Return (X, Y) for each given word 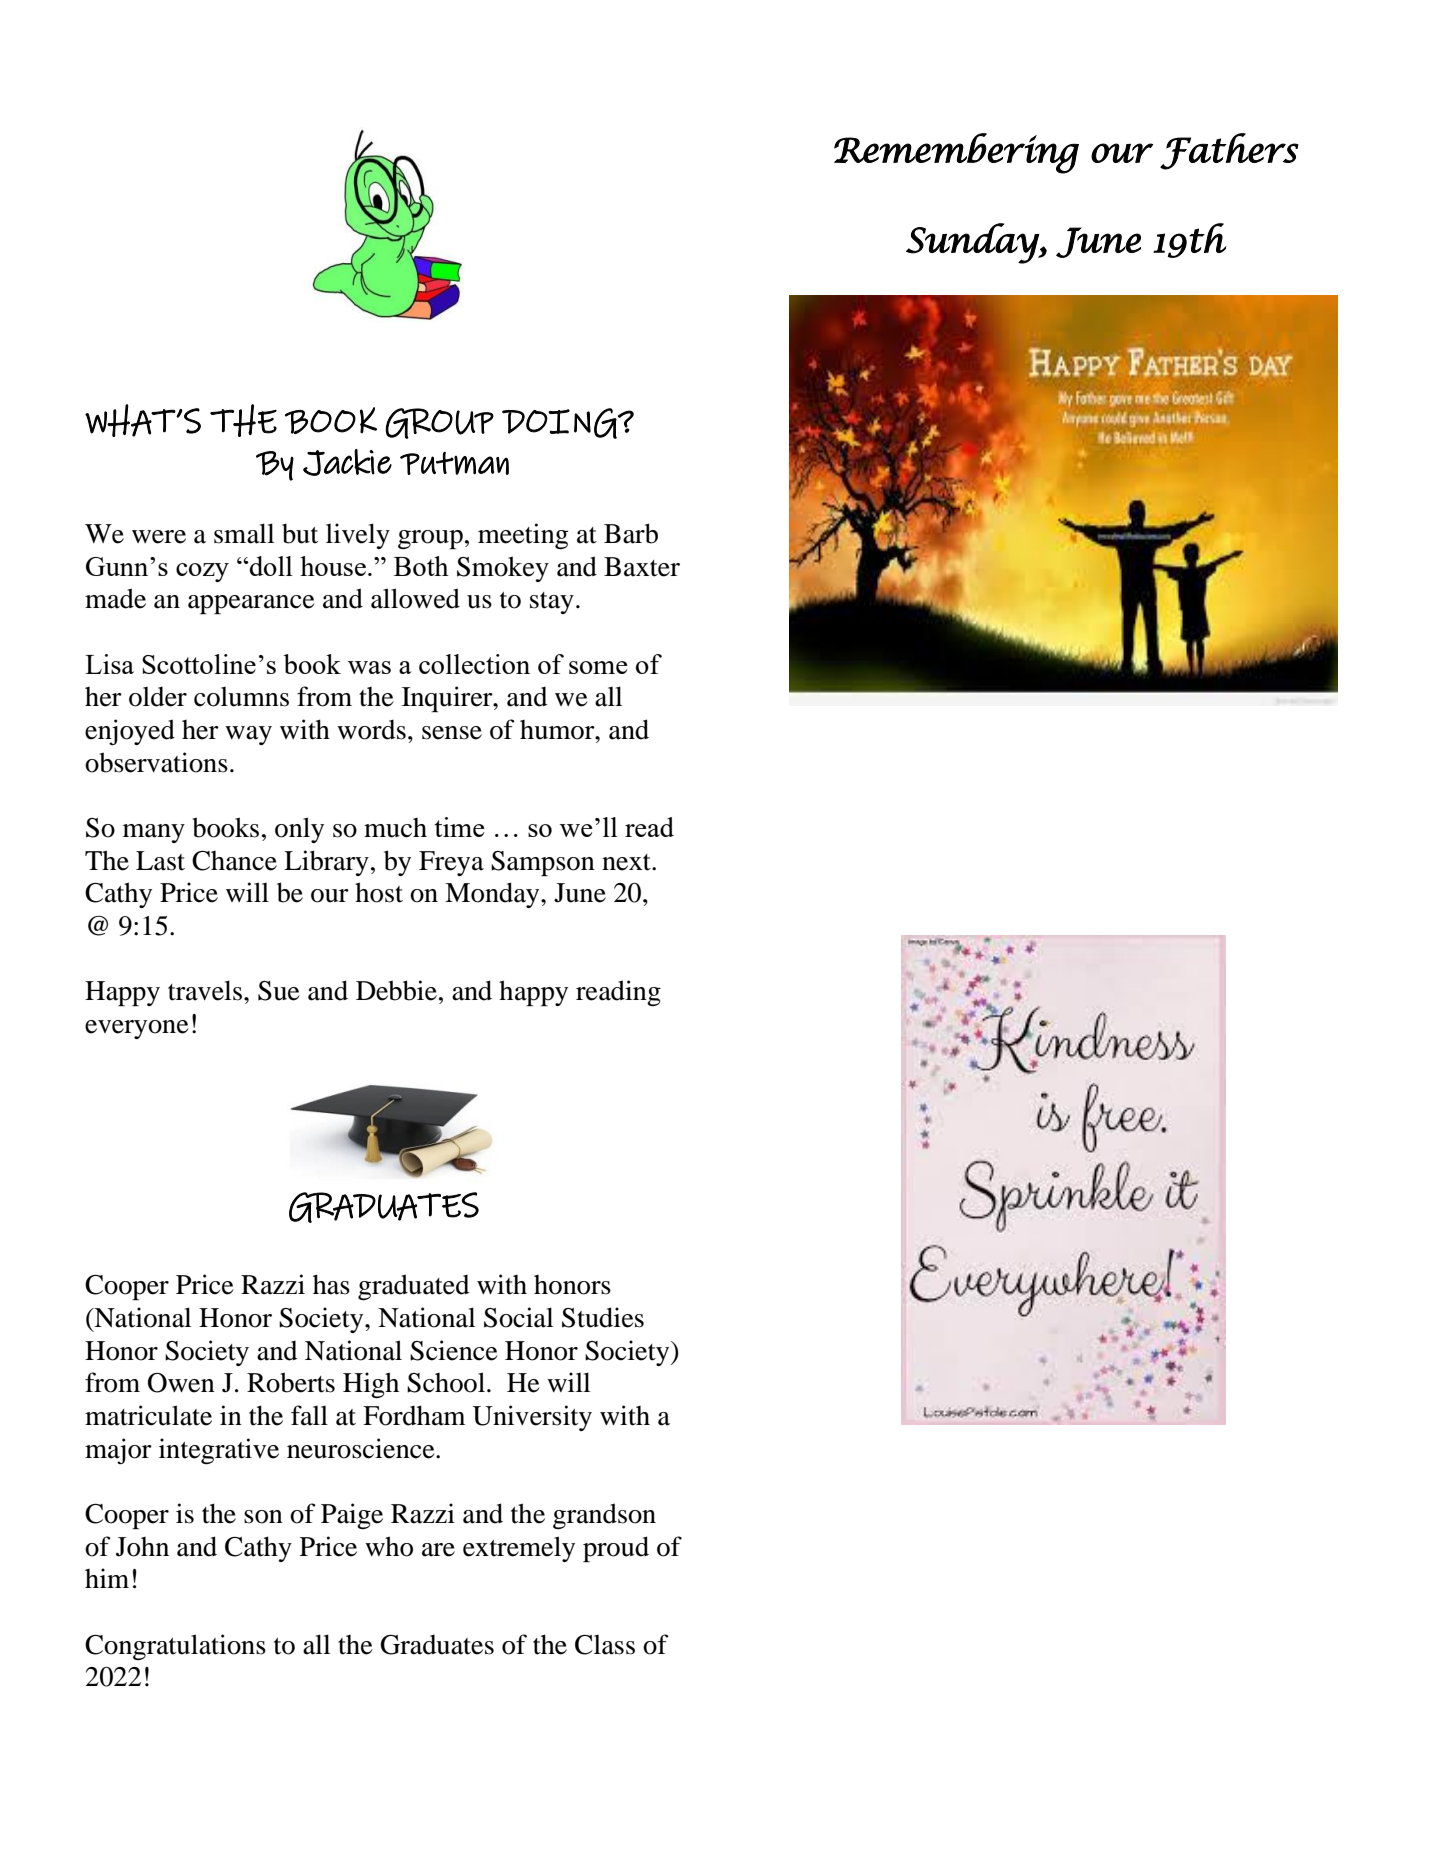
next (627, 862)
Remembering (956, 153)
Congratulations (175, 1647)
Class (605, 1645)
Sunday (973, 243)
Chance (234, 861)
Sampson (543, 863)
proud (616, 1549)
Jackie (347, 462)
